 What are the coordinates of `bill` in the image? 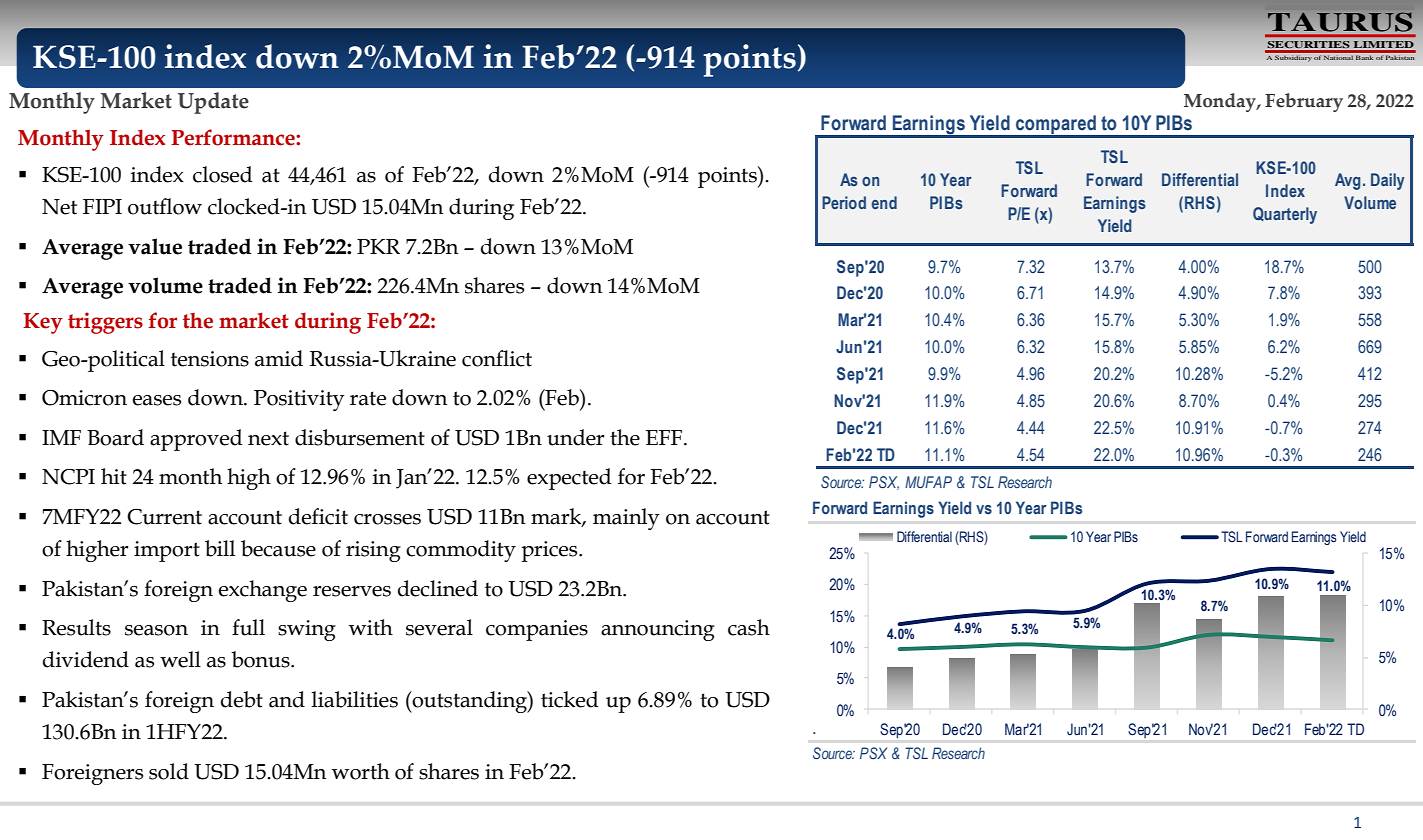 It's located at (220, 548).
